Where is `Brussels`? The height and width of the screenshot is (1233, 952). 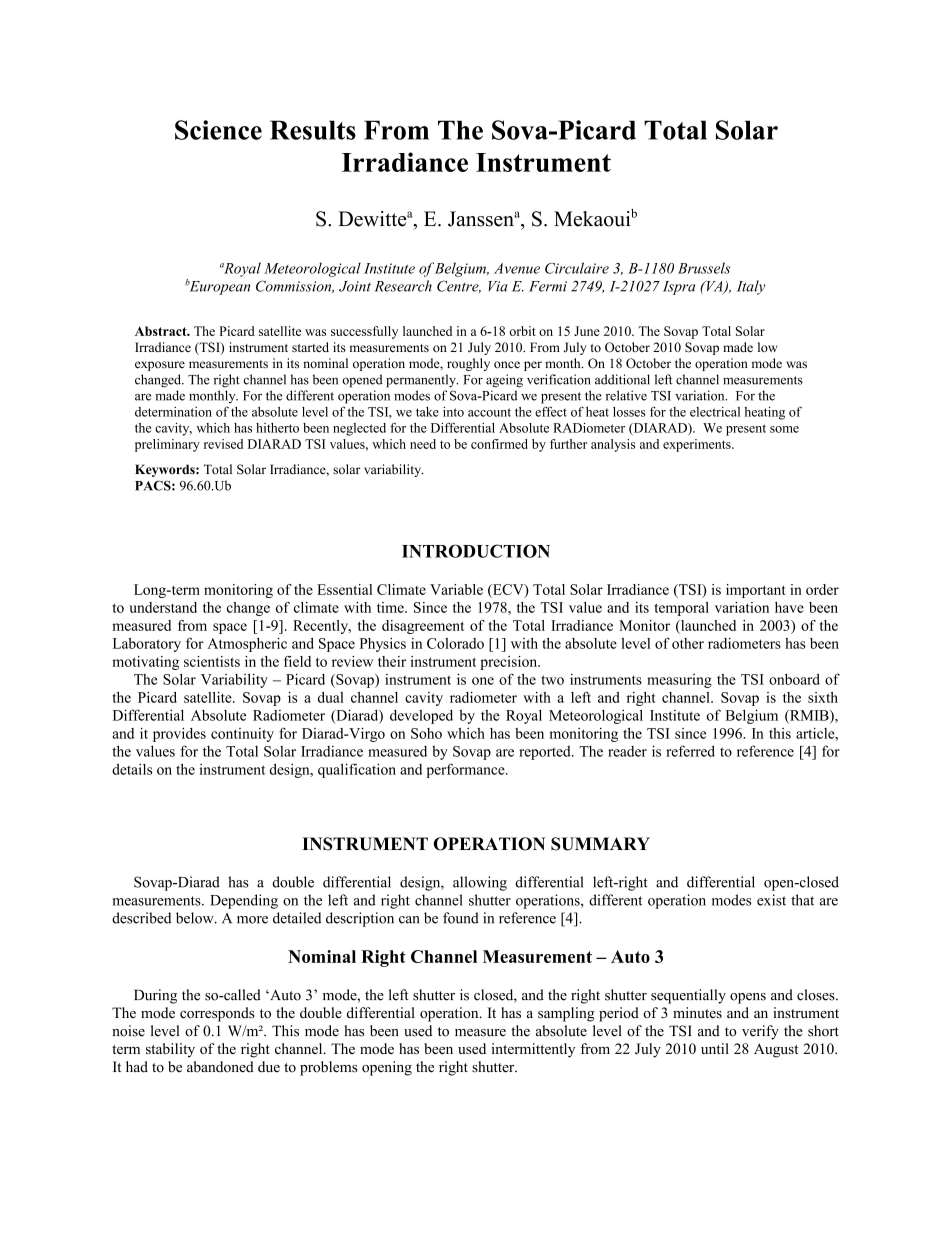
Brussels is located at coordinates (704, 268).
